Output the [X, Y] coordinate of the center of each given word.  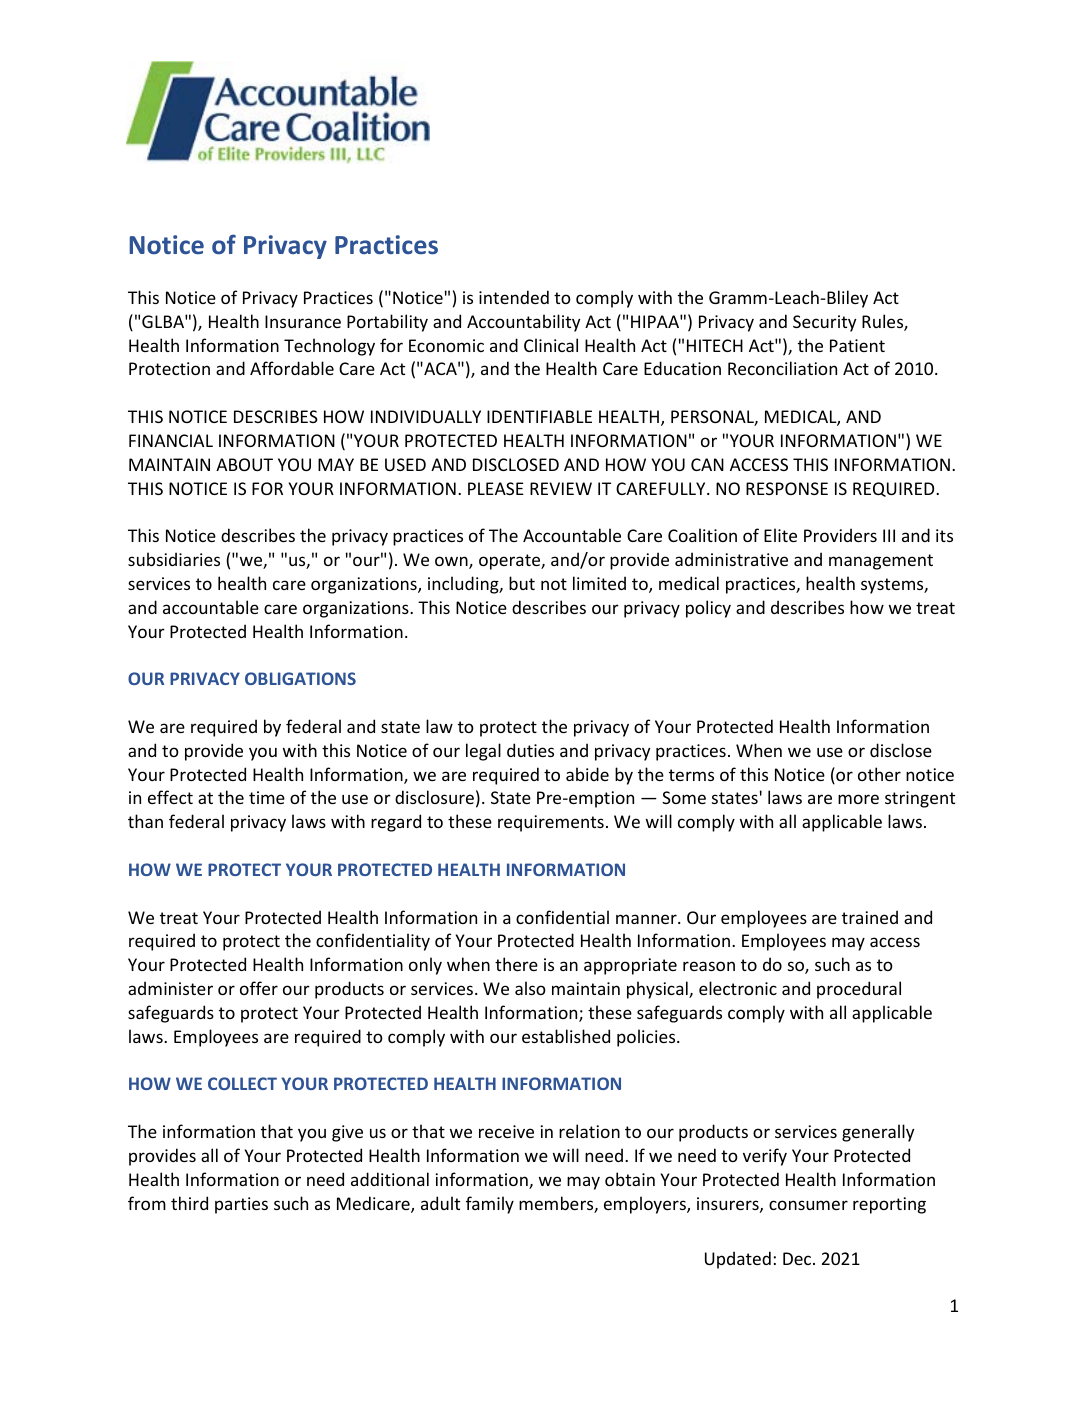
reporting [889, 1205]
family [490, 1205]
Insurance [303, 321]
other [879, 774]
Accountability [523, 323]
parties [241, 1205]
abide [587, 774]
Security [824, 323]
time [267, 797]
